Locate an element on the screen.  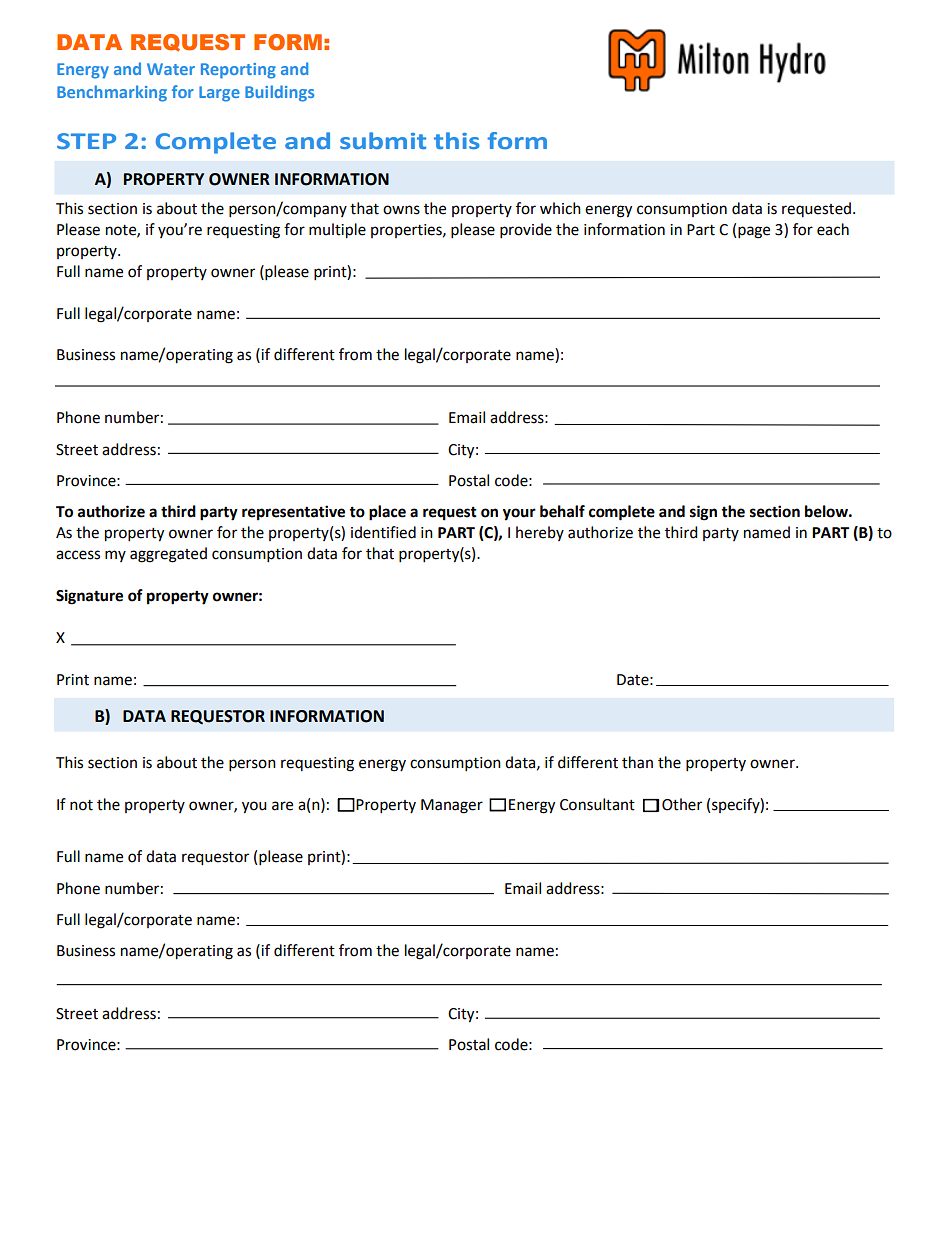
page is located at coordinates (754, 232).
